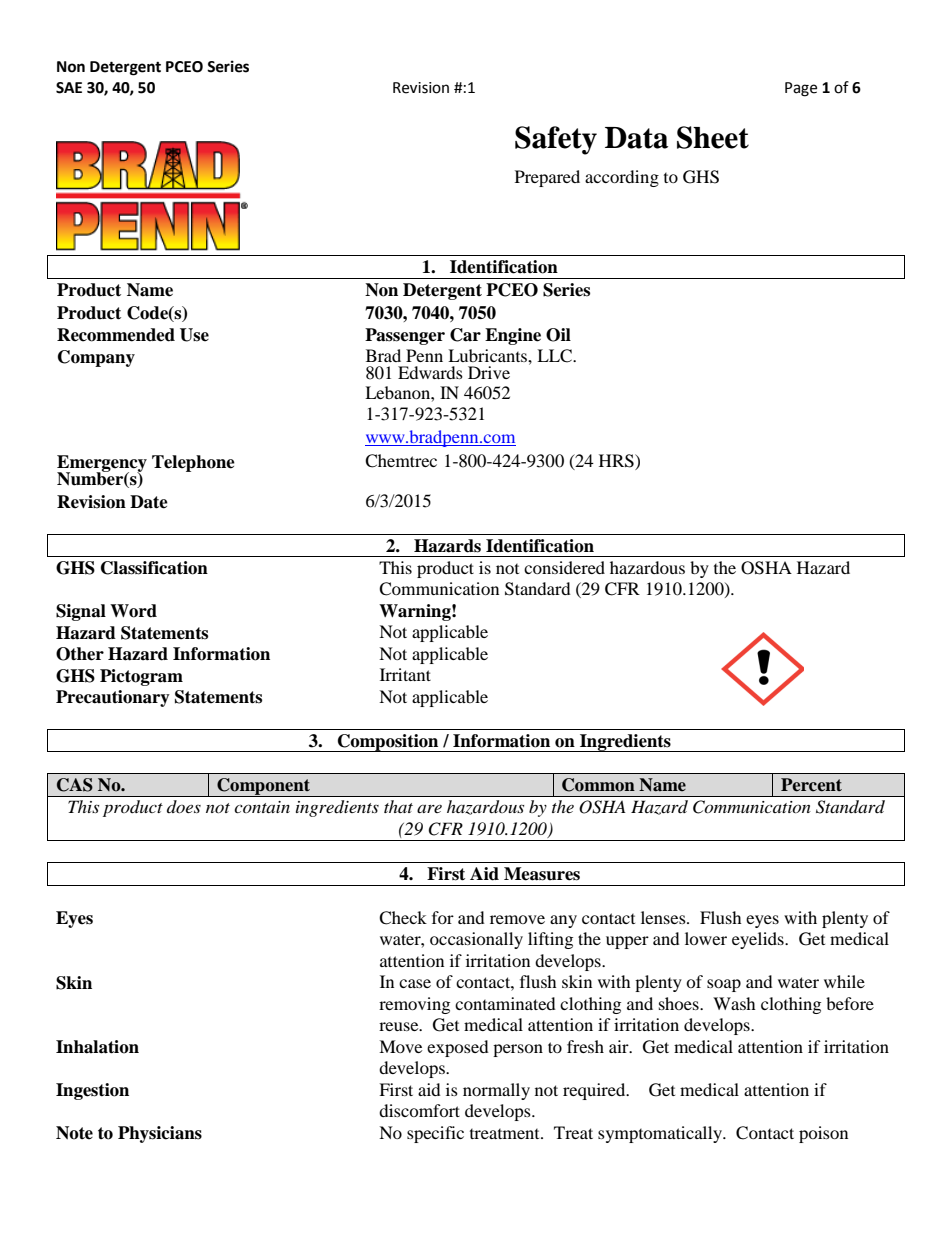 The height and width of the screenshot is (1233, 952). What do you see at coordinates (556, 140) in the screenshot?
I see `Safety` at bounding box center [556, 140].
